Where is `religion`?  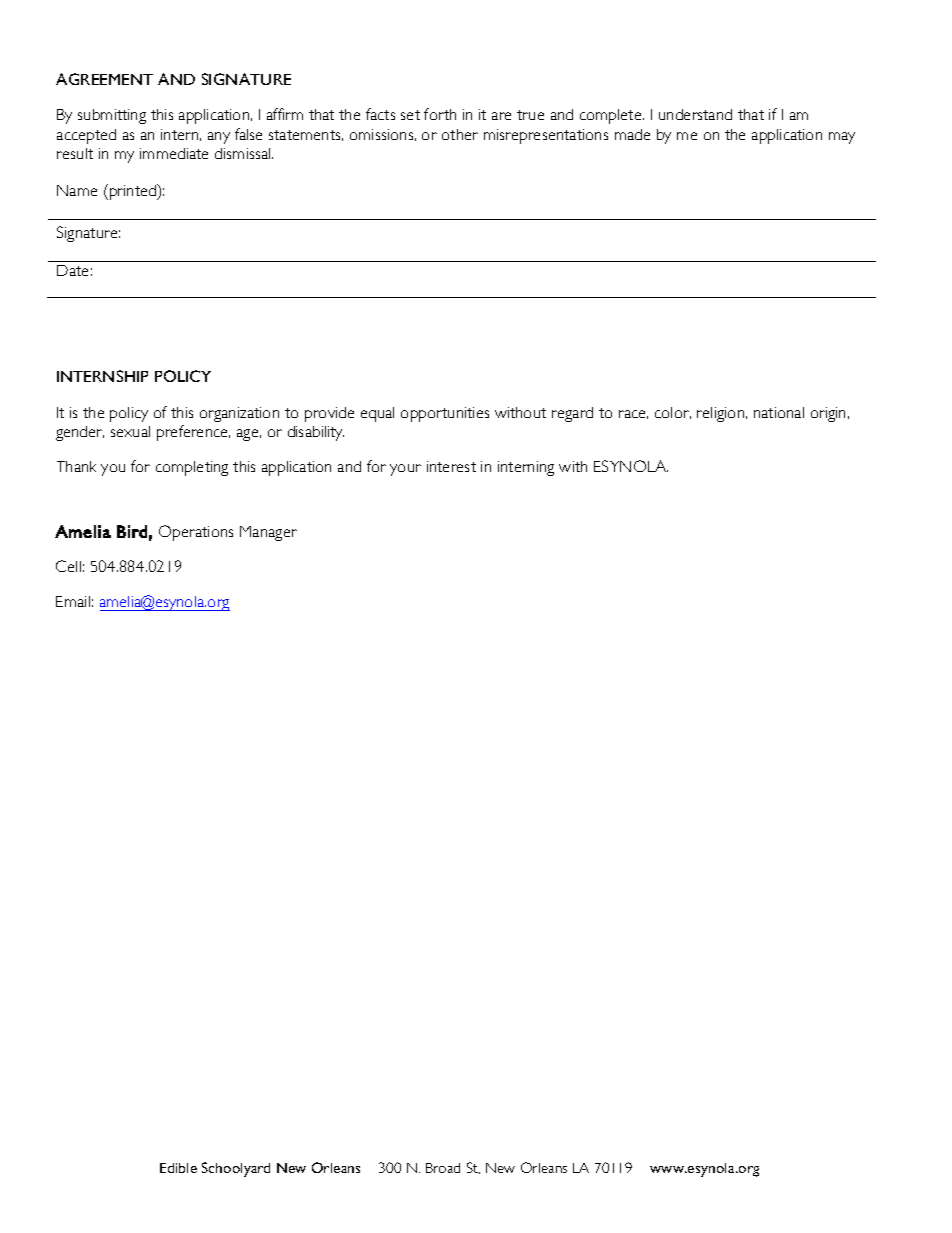
religion is located at coordinates (722, 414).
